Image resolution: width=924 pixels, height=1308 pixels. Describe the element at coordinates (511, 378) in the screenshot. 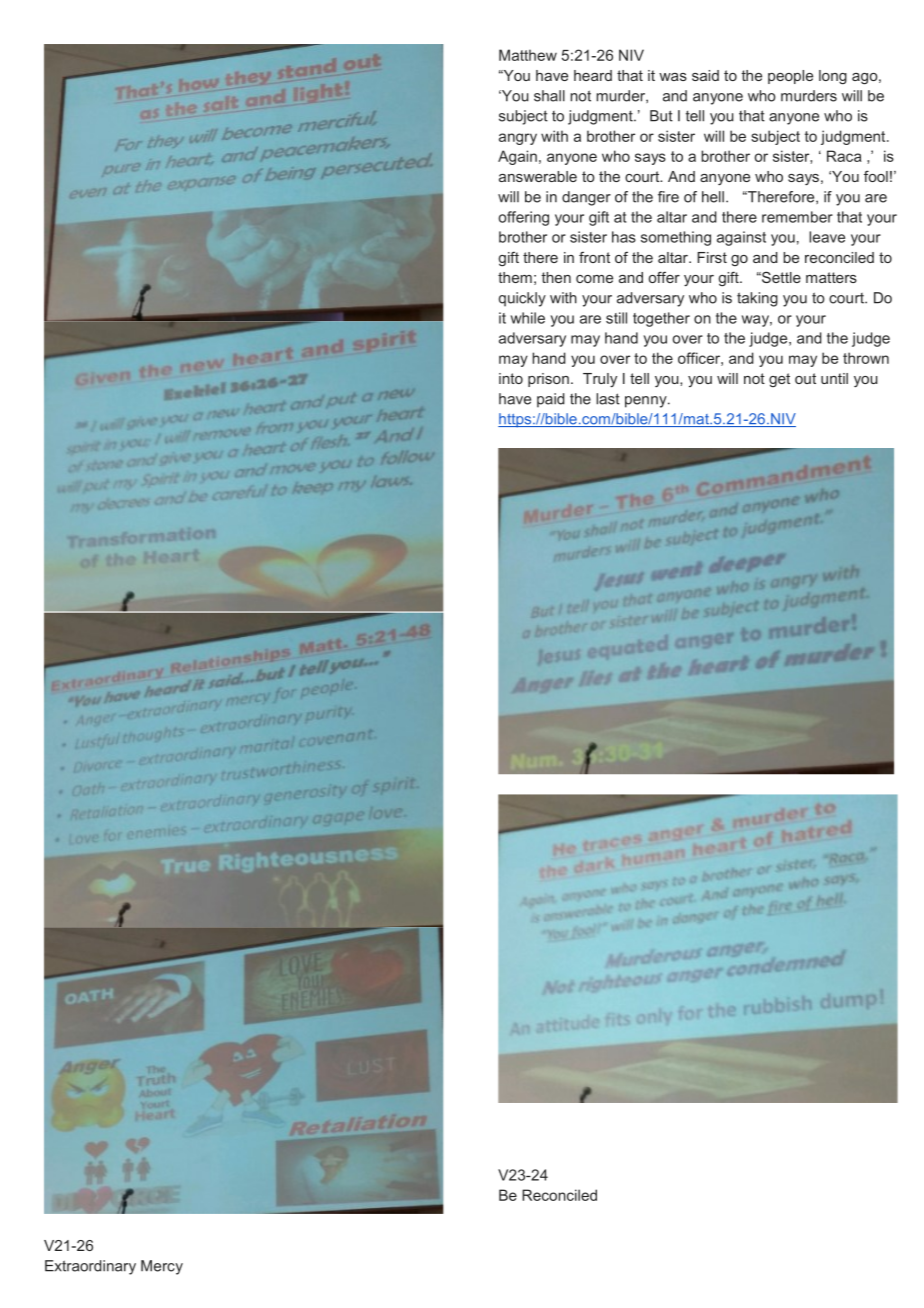

I see `into` at that location.
